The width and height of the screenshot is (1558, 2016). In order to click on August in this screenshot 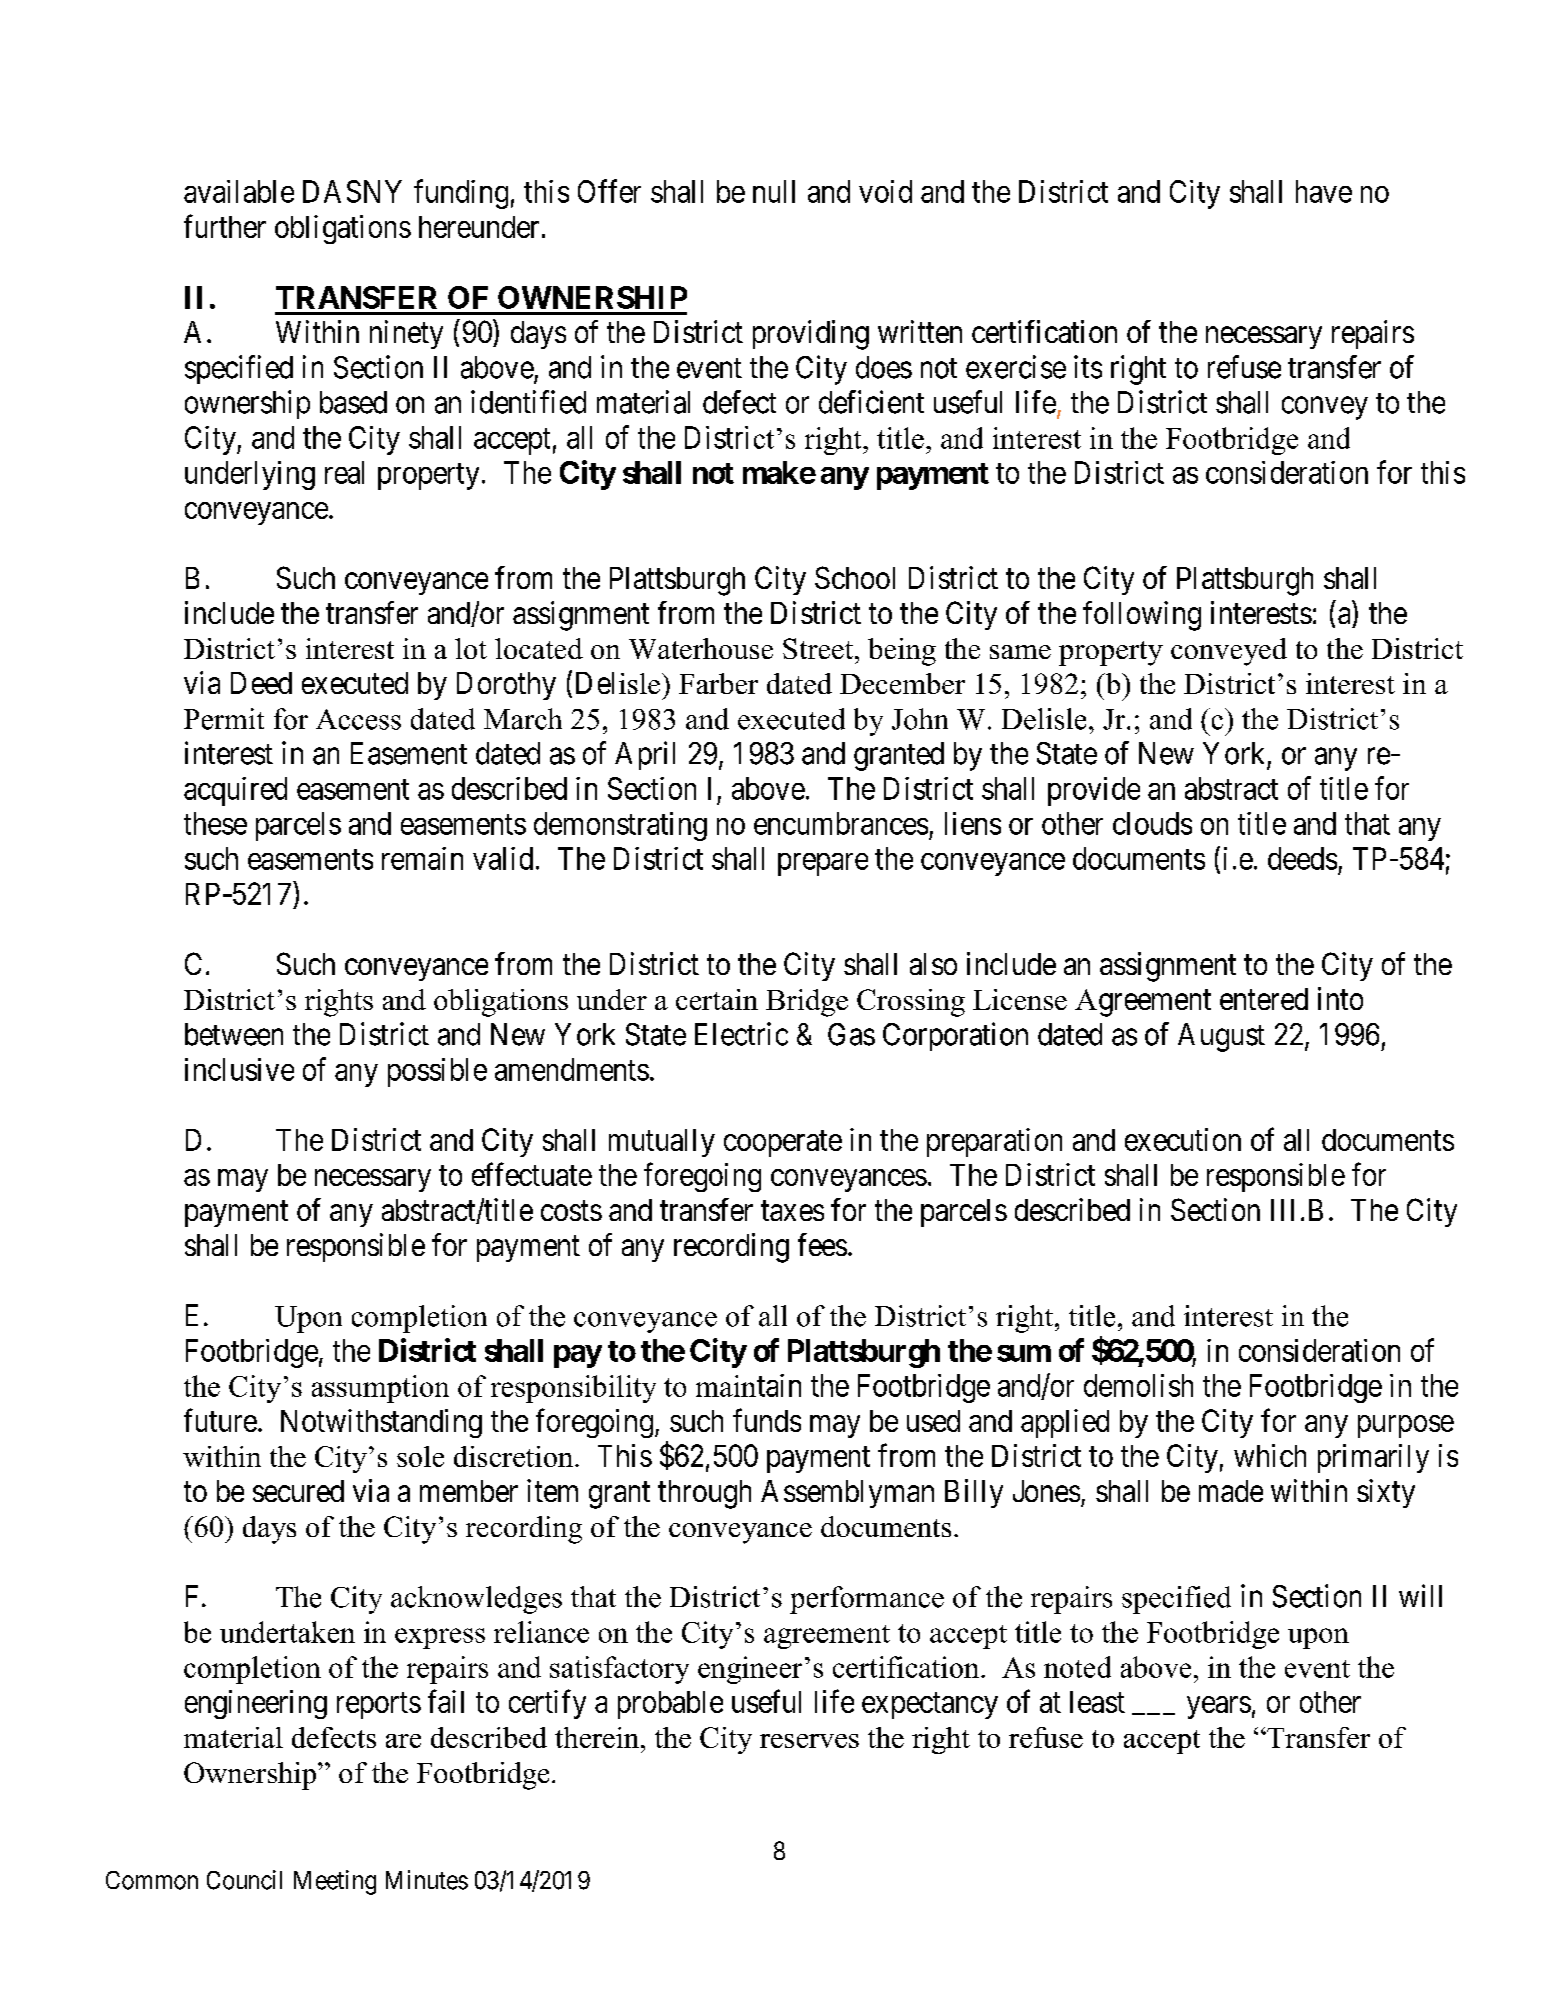, I will do `click(1221, 1037)`.
